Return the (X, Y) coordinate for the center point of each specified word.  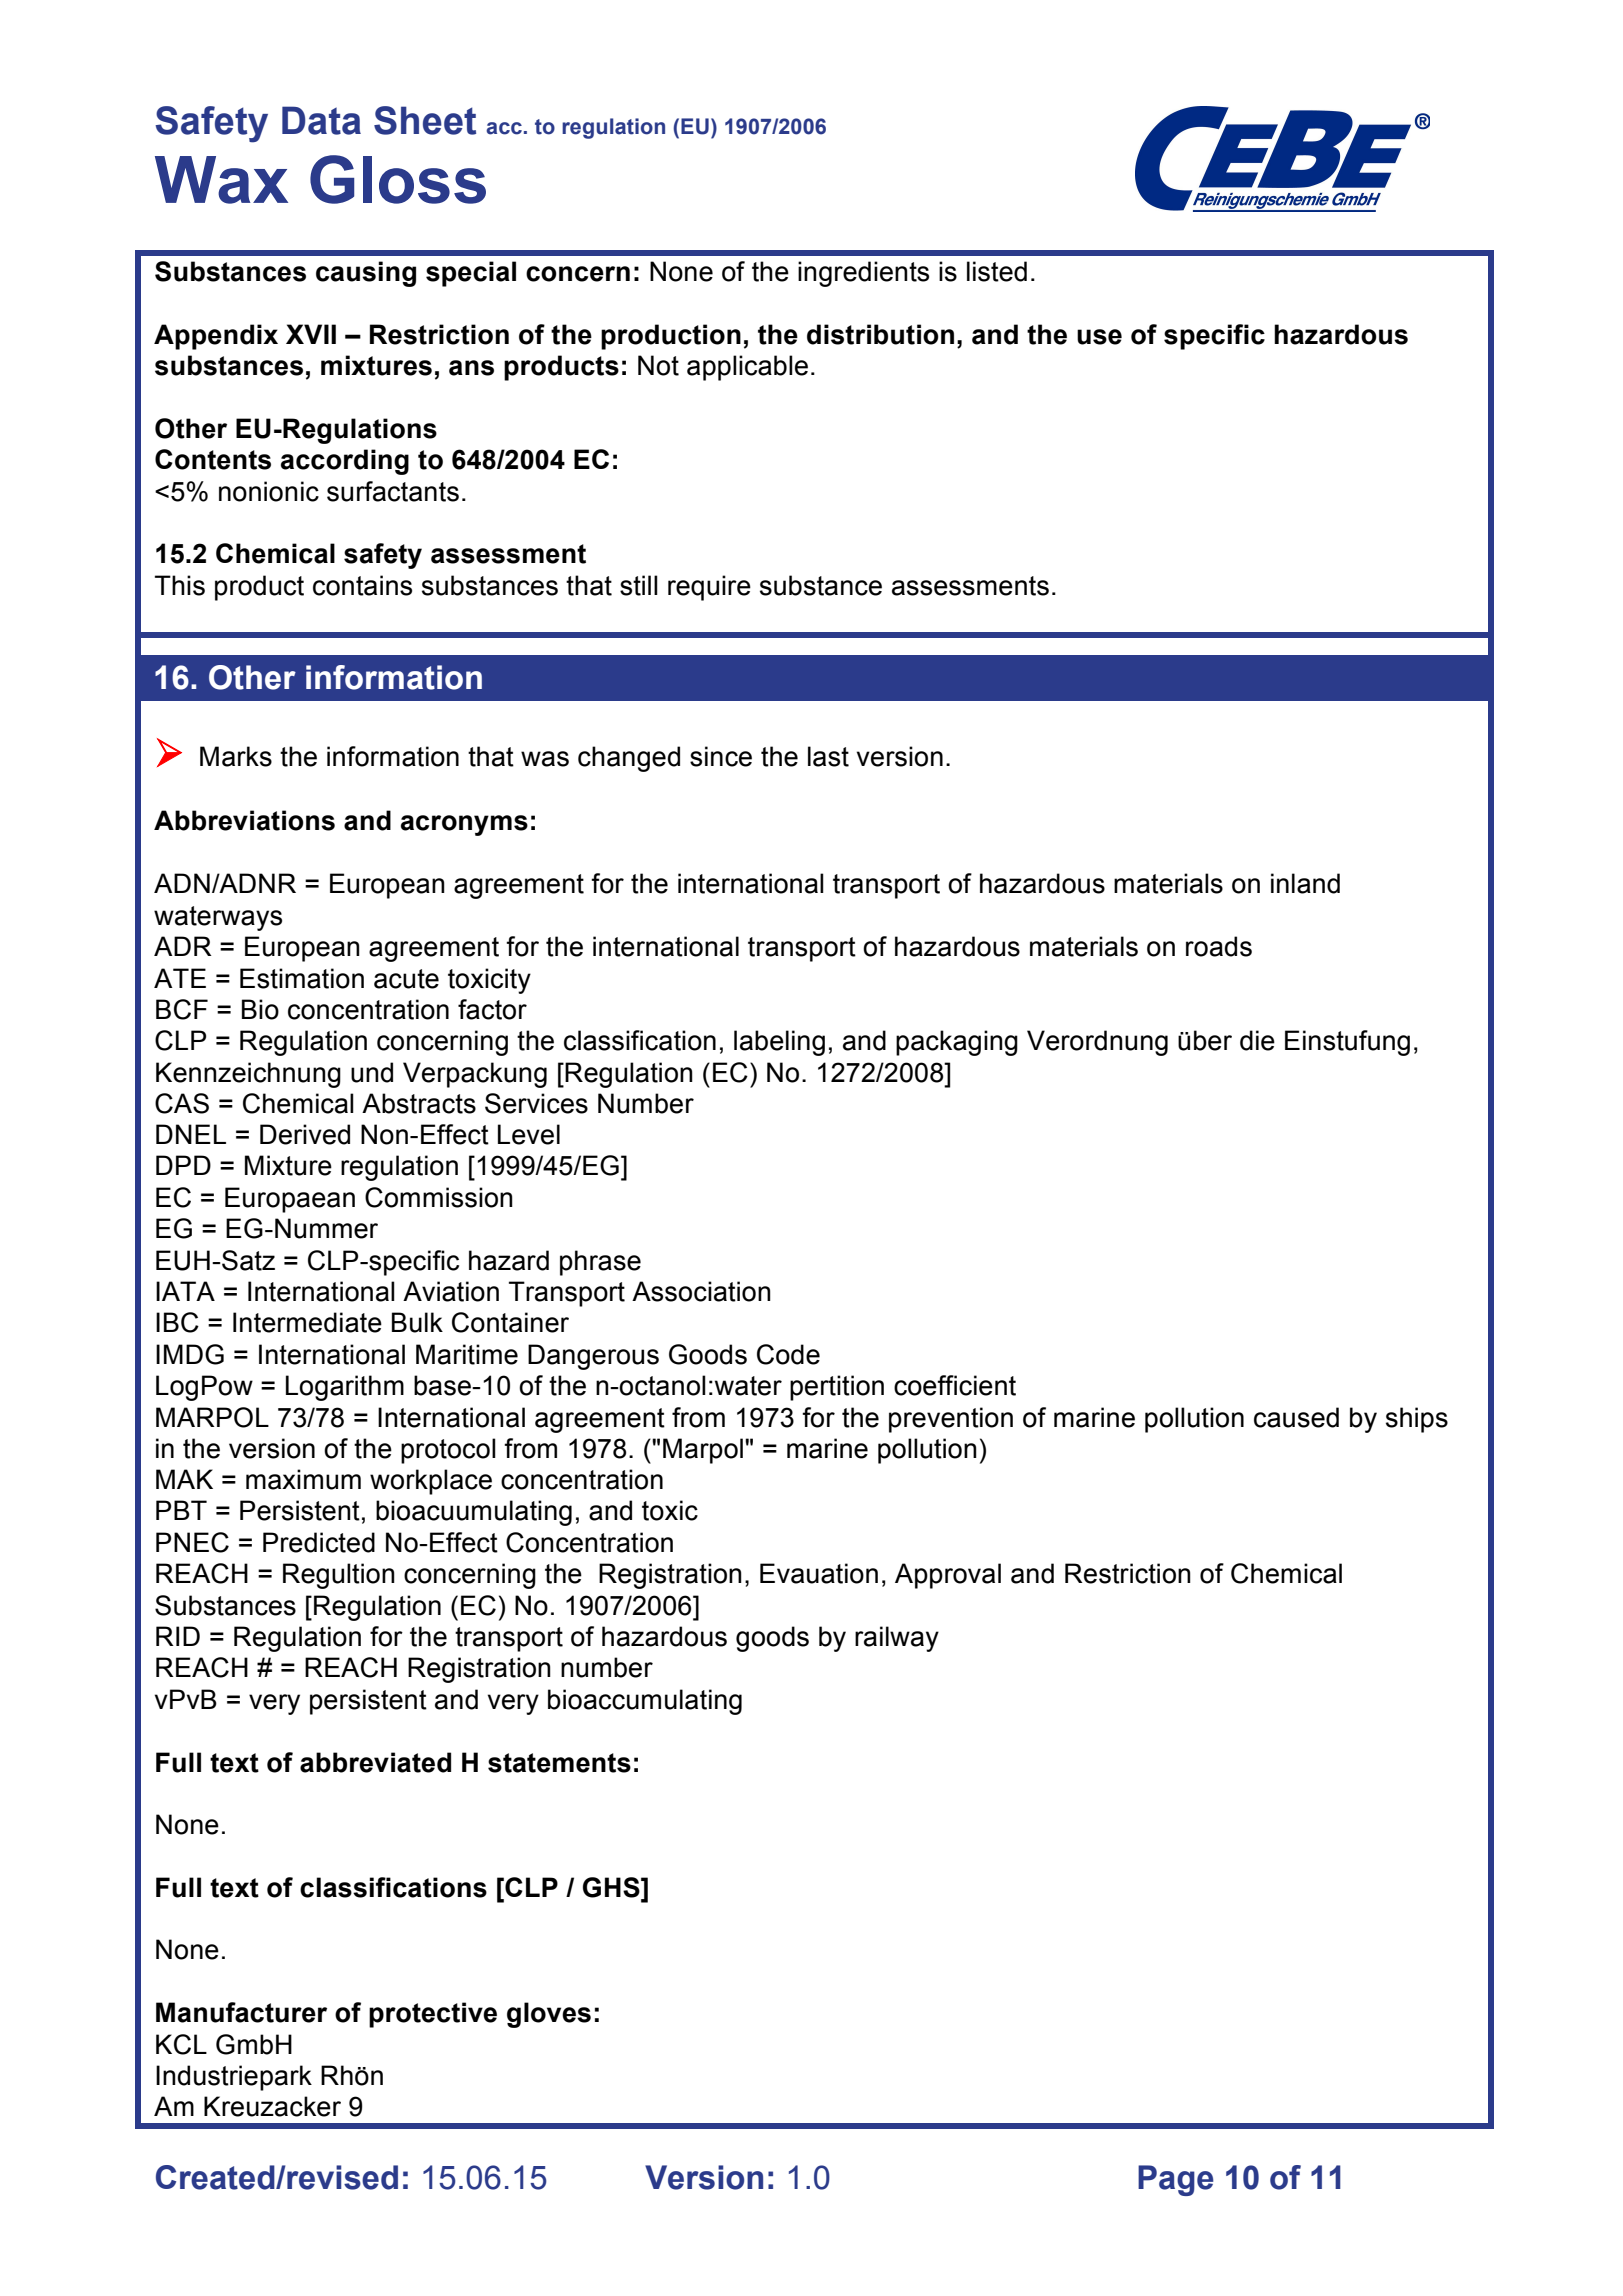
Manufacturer (241, 2012)
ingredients (863, 274)
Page (1176, 2180)
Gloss (398, 179)
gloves (549, 2015)
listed (997, 271)
